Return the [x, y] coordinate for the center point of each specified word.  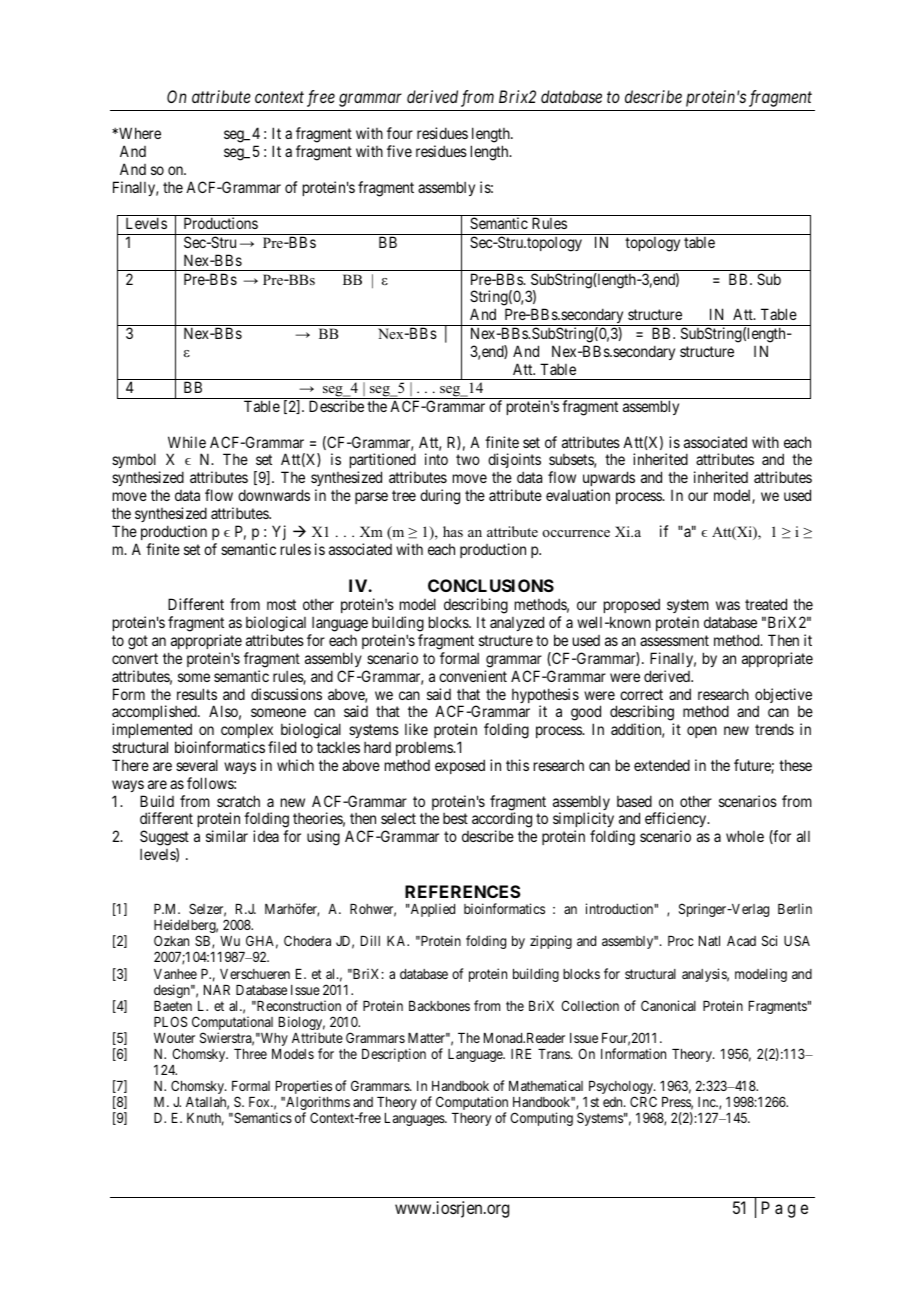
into [436, 459]
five [399, 151]
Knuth [205, 1119]
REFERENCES [463, 891]
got [138, 642]
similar [227, 836]
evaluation [578, 495]
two [468, 460]
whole [745, 836]
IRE [521, 1054]
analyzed [517, 623]
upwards [609, 480]
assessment [674, 640]
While [187, 442]
